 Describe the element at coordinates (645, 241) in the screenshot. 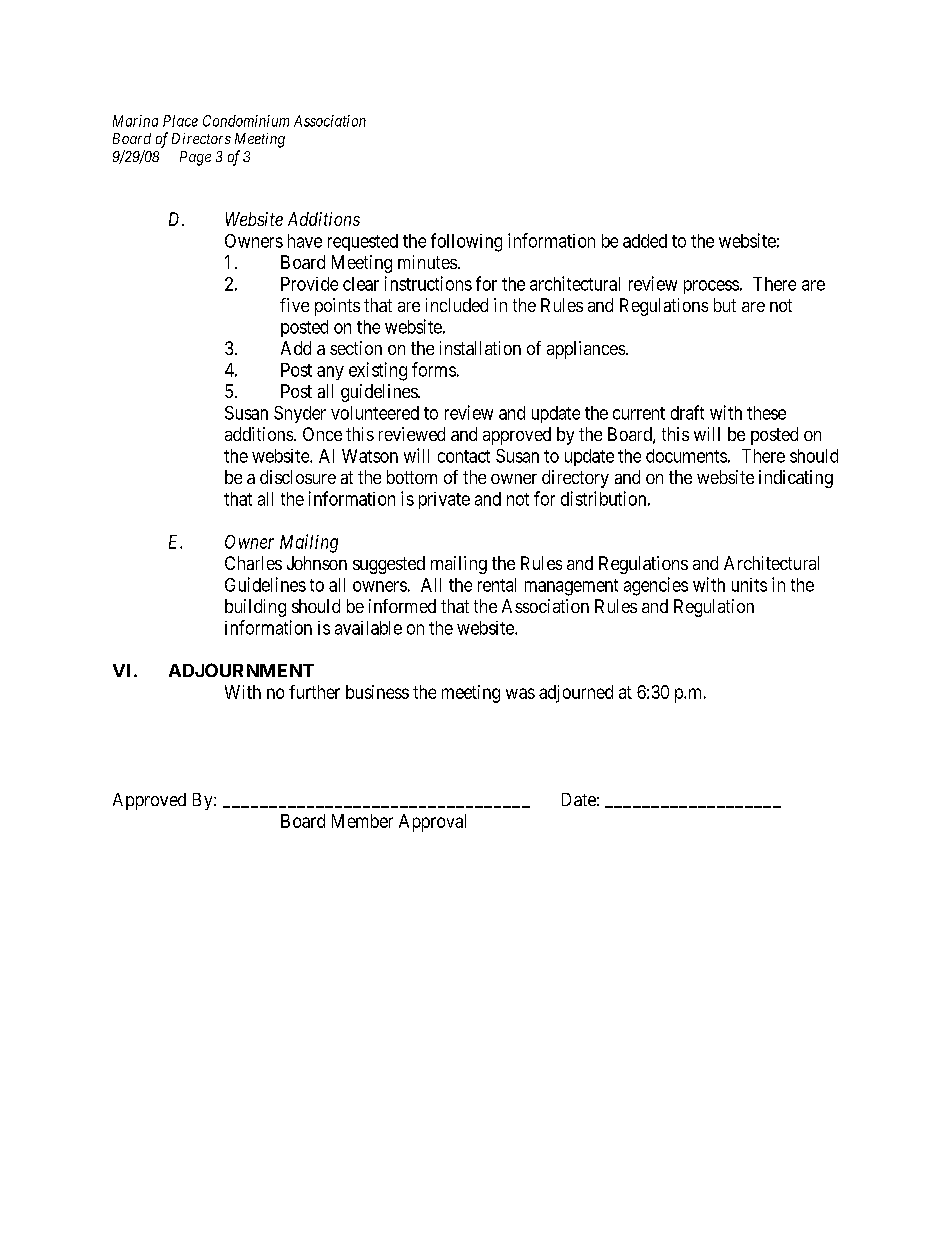

I see `added` at that location.
